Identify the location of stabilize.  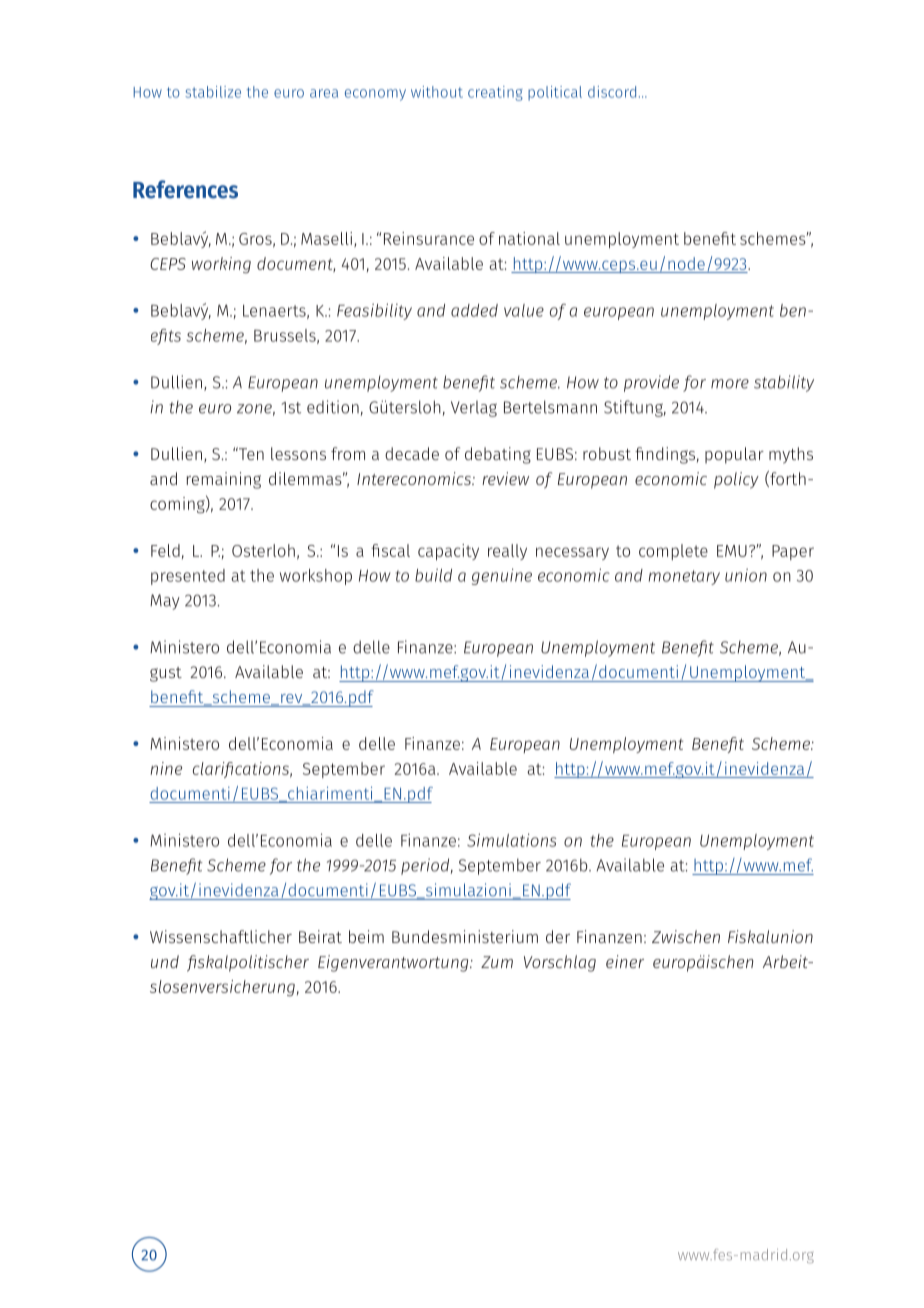
(213, 92).
